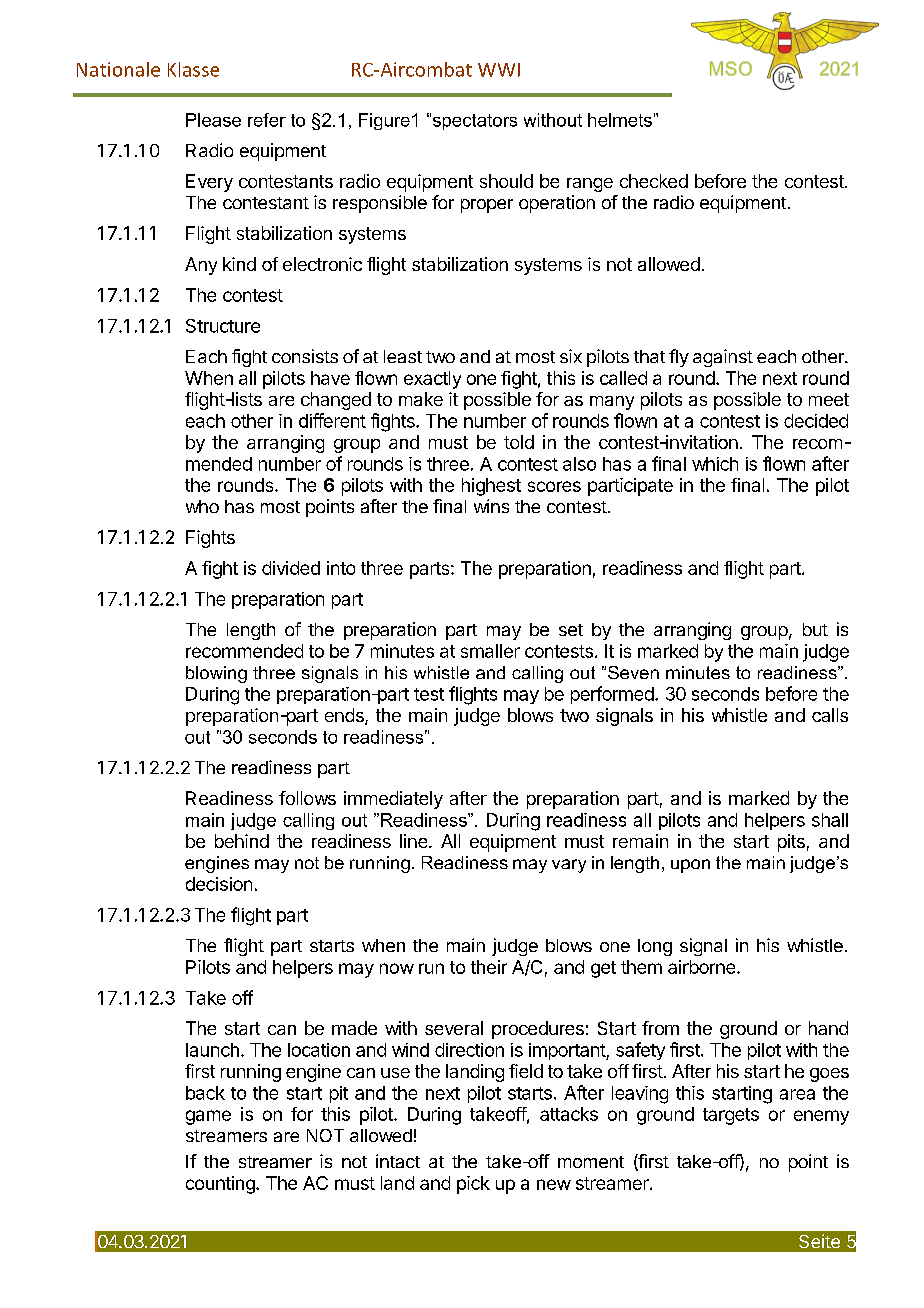  Describe the element at coordinates (403, 356) in the document. I see `least` at that location.
